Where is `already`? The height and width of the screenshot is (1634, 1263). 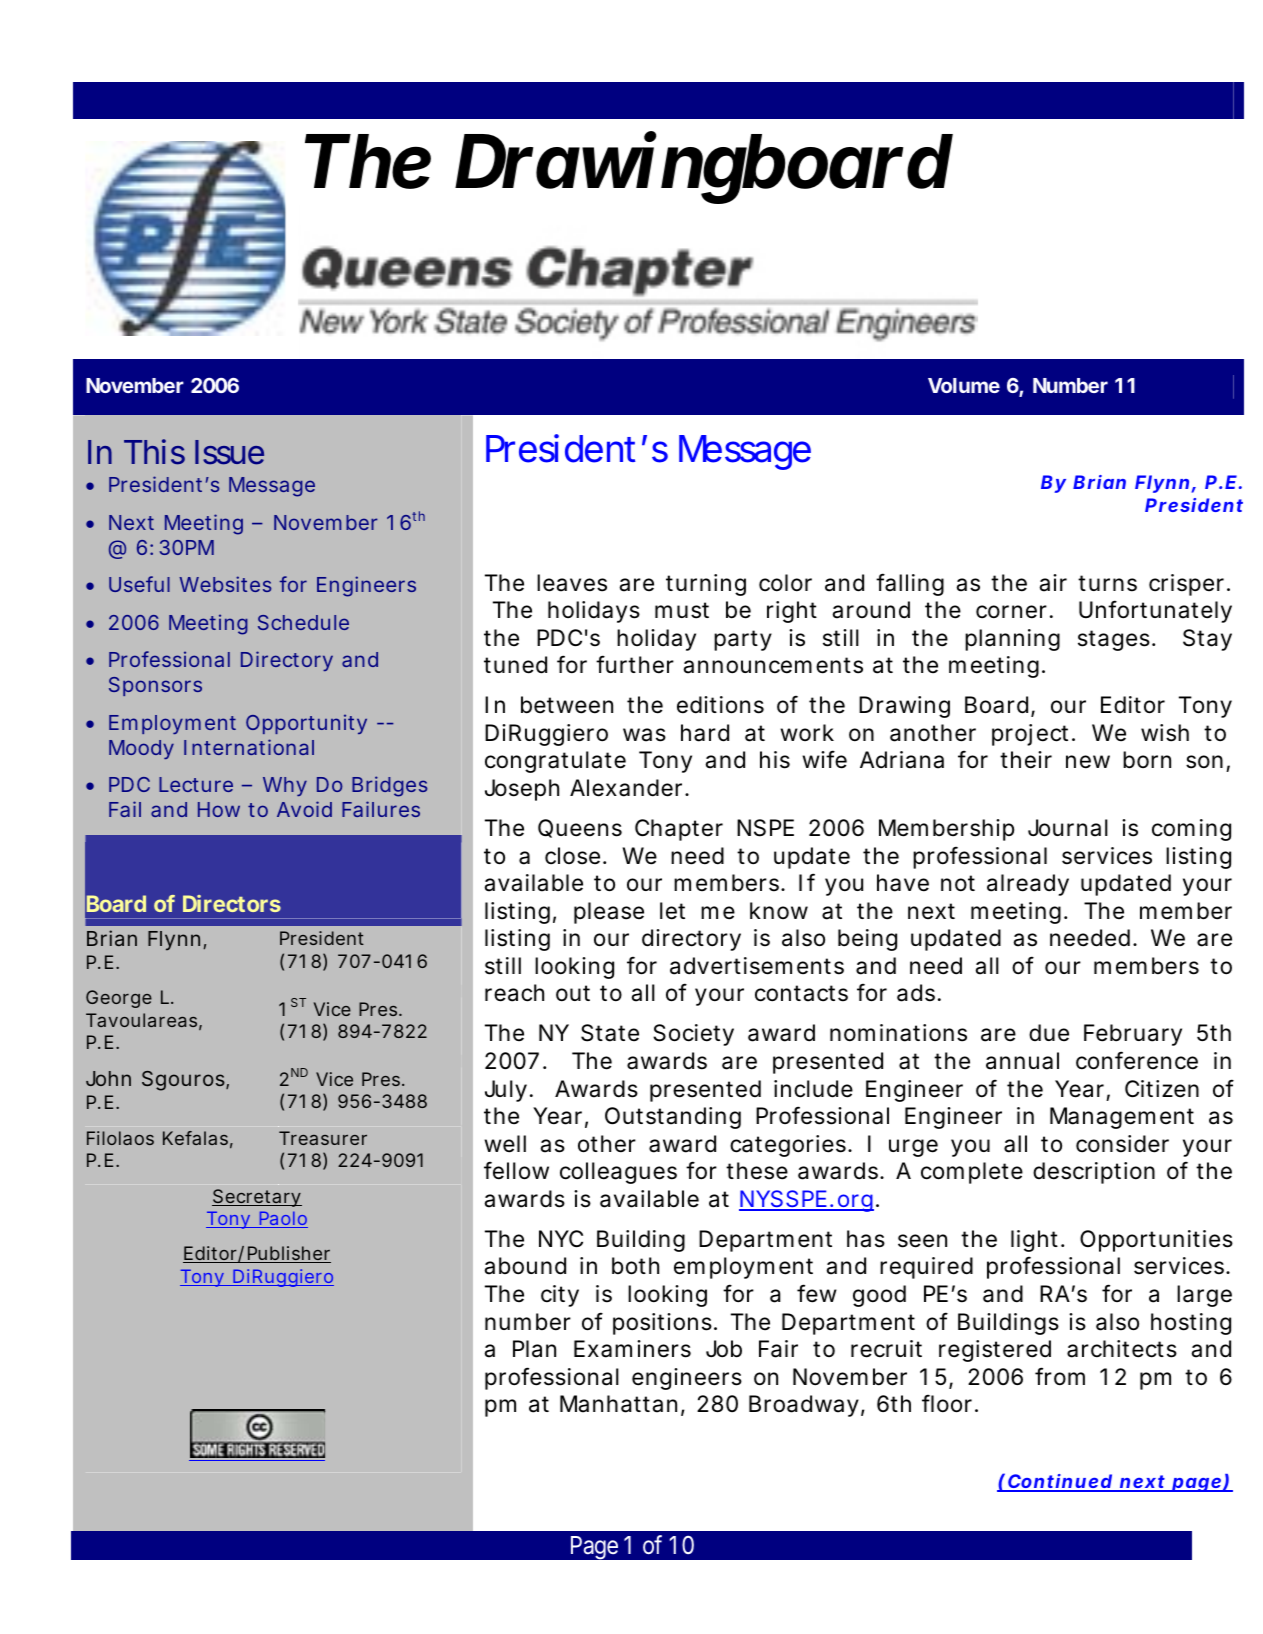 already is located at coordinates (1028, 885).
